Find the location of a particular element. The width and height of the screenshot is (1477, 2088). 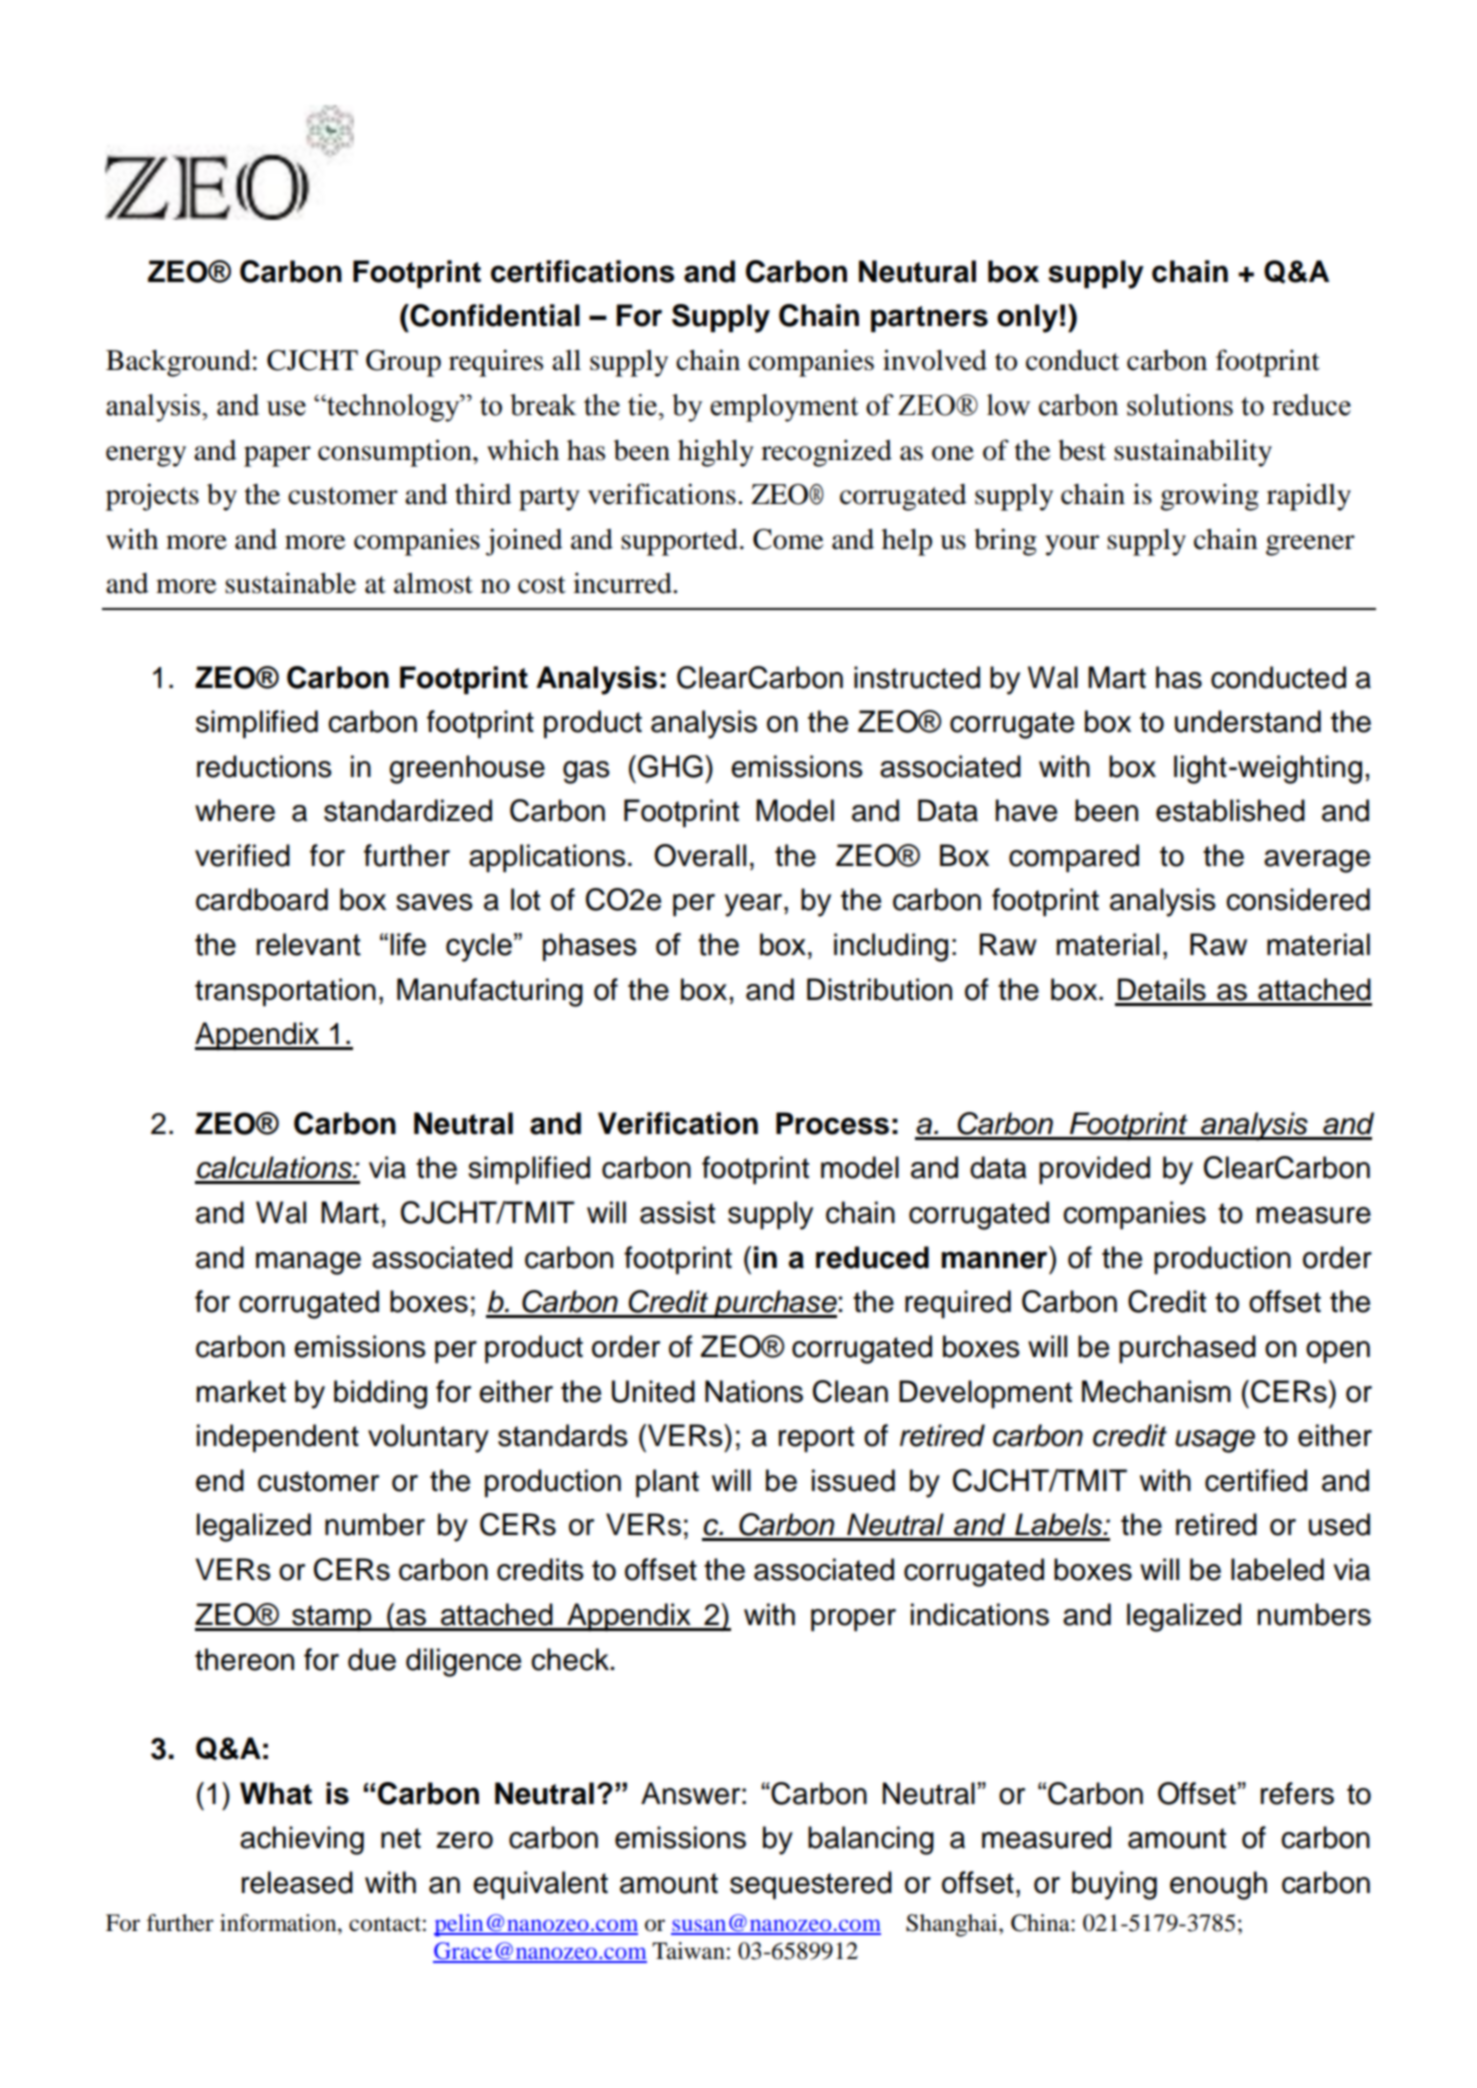

Background is located at coordinates (178, 363).
